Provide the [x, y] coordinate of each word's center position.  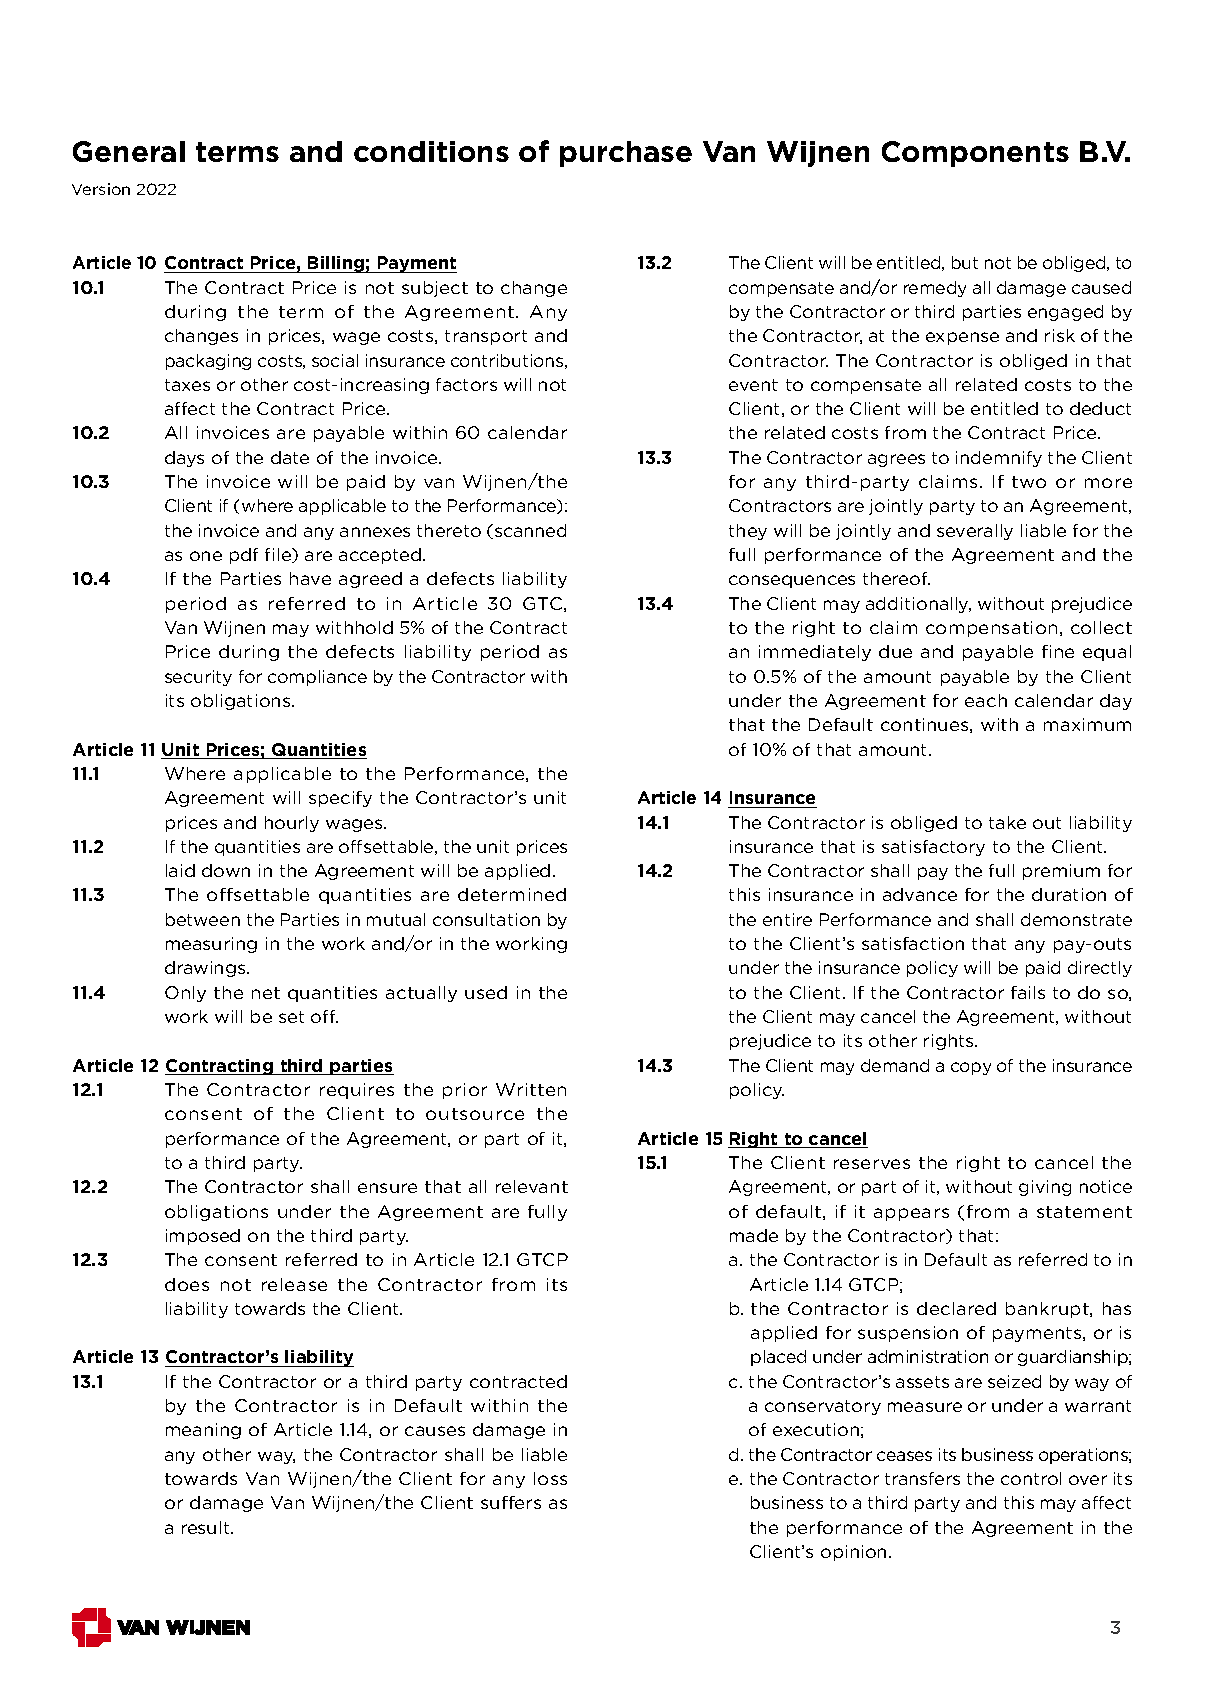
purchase [626, 154]
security [198, 678]
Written [531, 1089]
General [129, 151]
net [266, 993]
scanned [529, 531]
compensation [991, 629]
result [207, 1527]
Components [975, 154]
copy [971, 1068]
